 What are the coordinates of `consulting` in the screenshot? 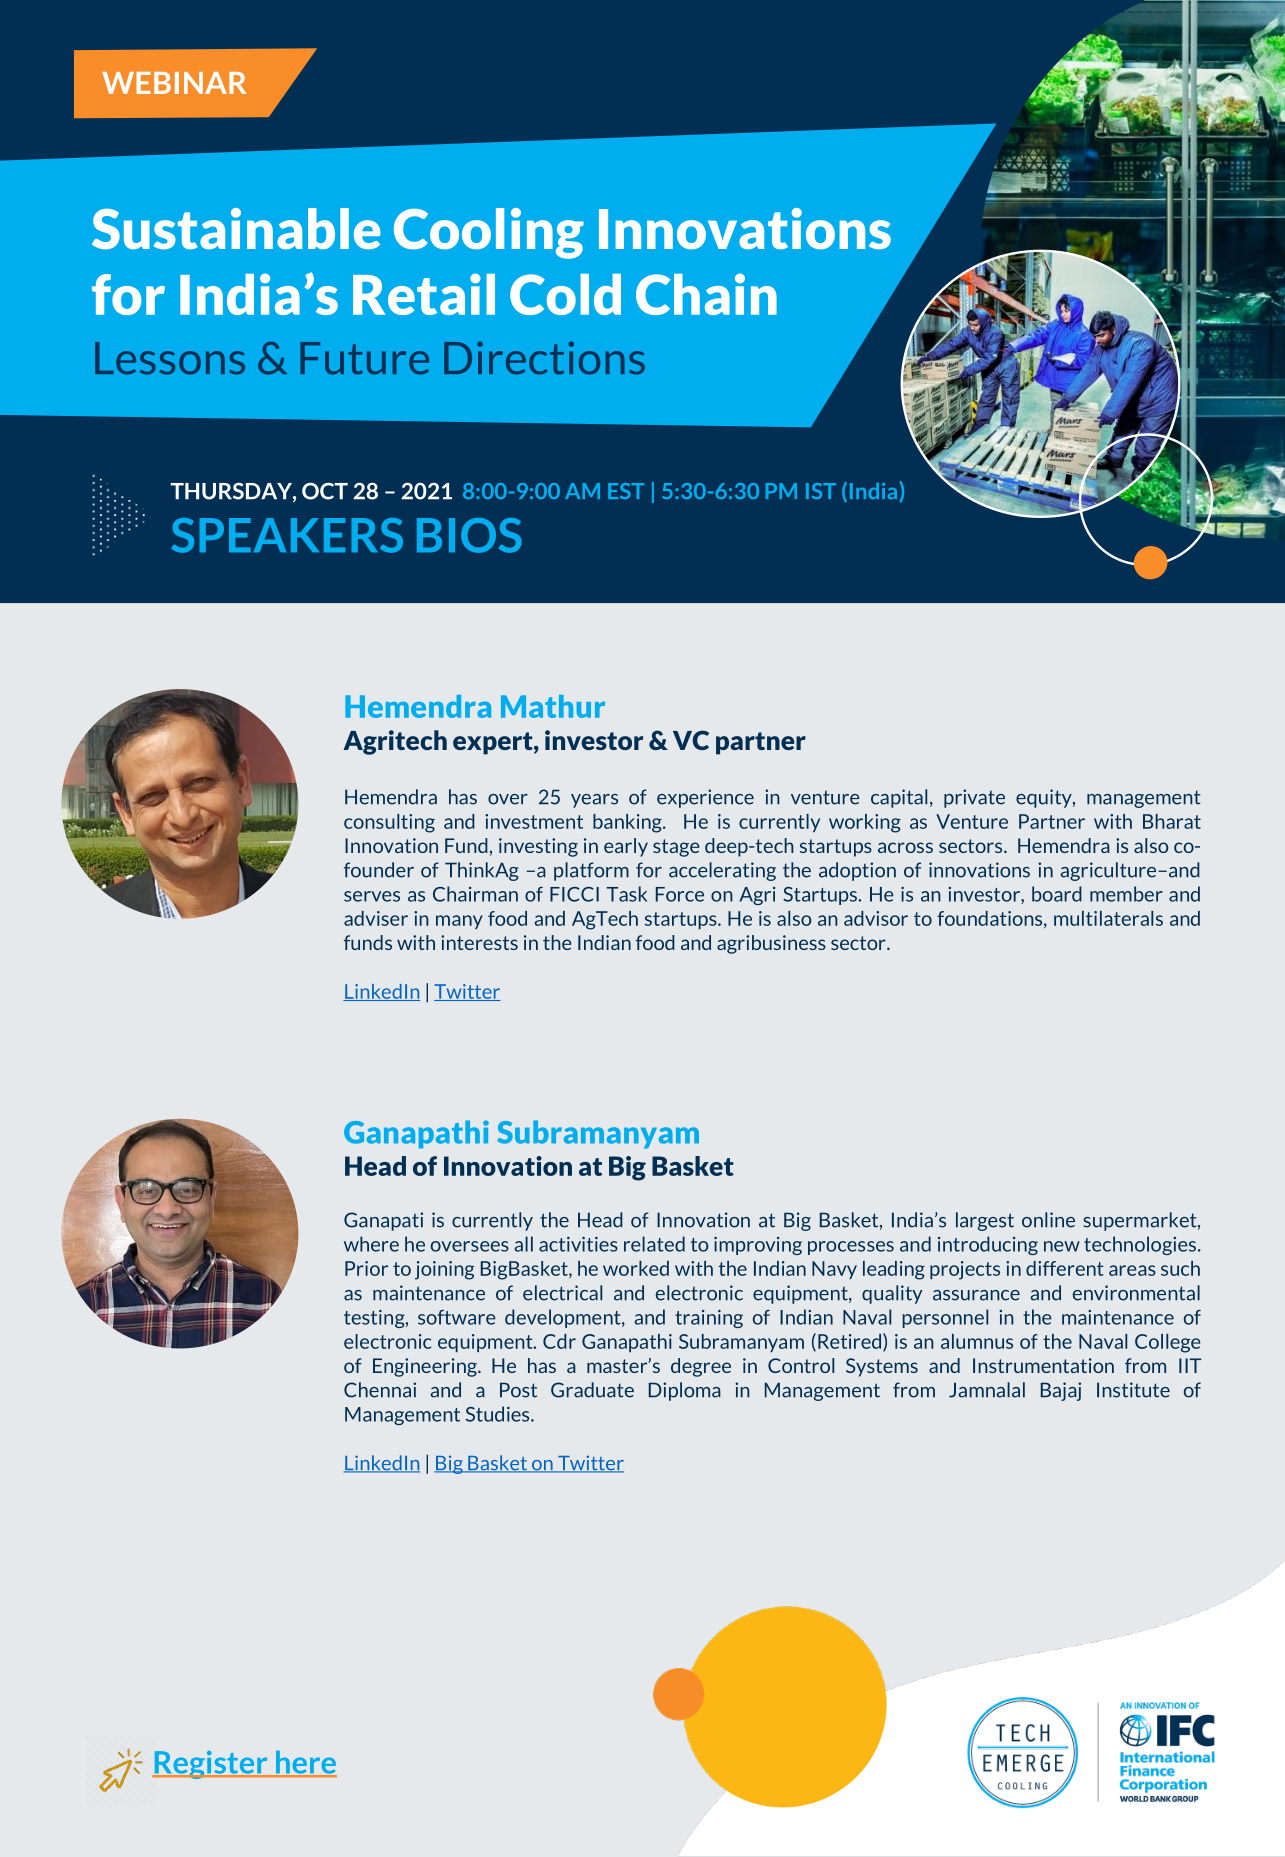 It's located at (389, 823).
